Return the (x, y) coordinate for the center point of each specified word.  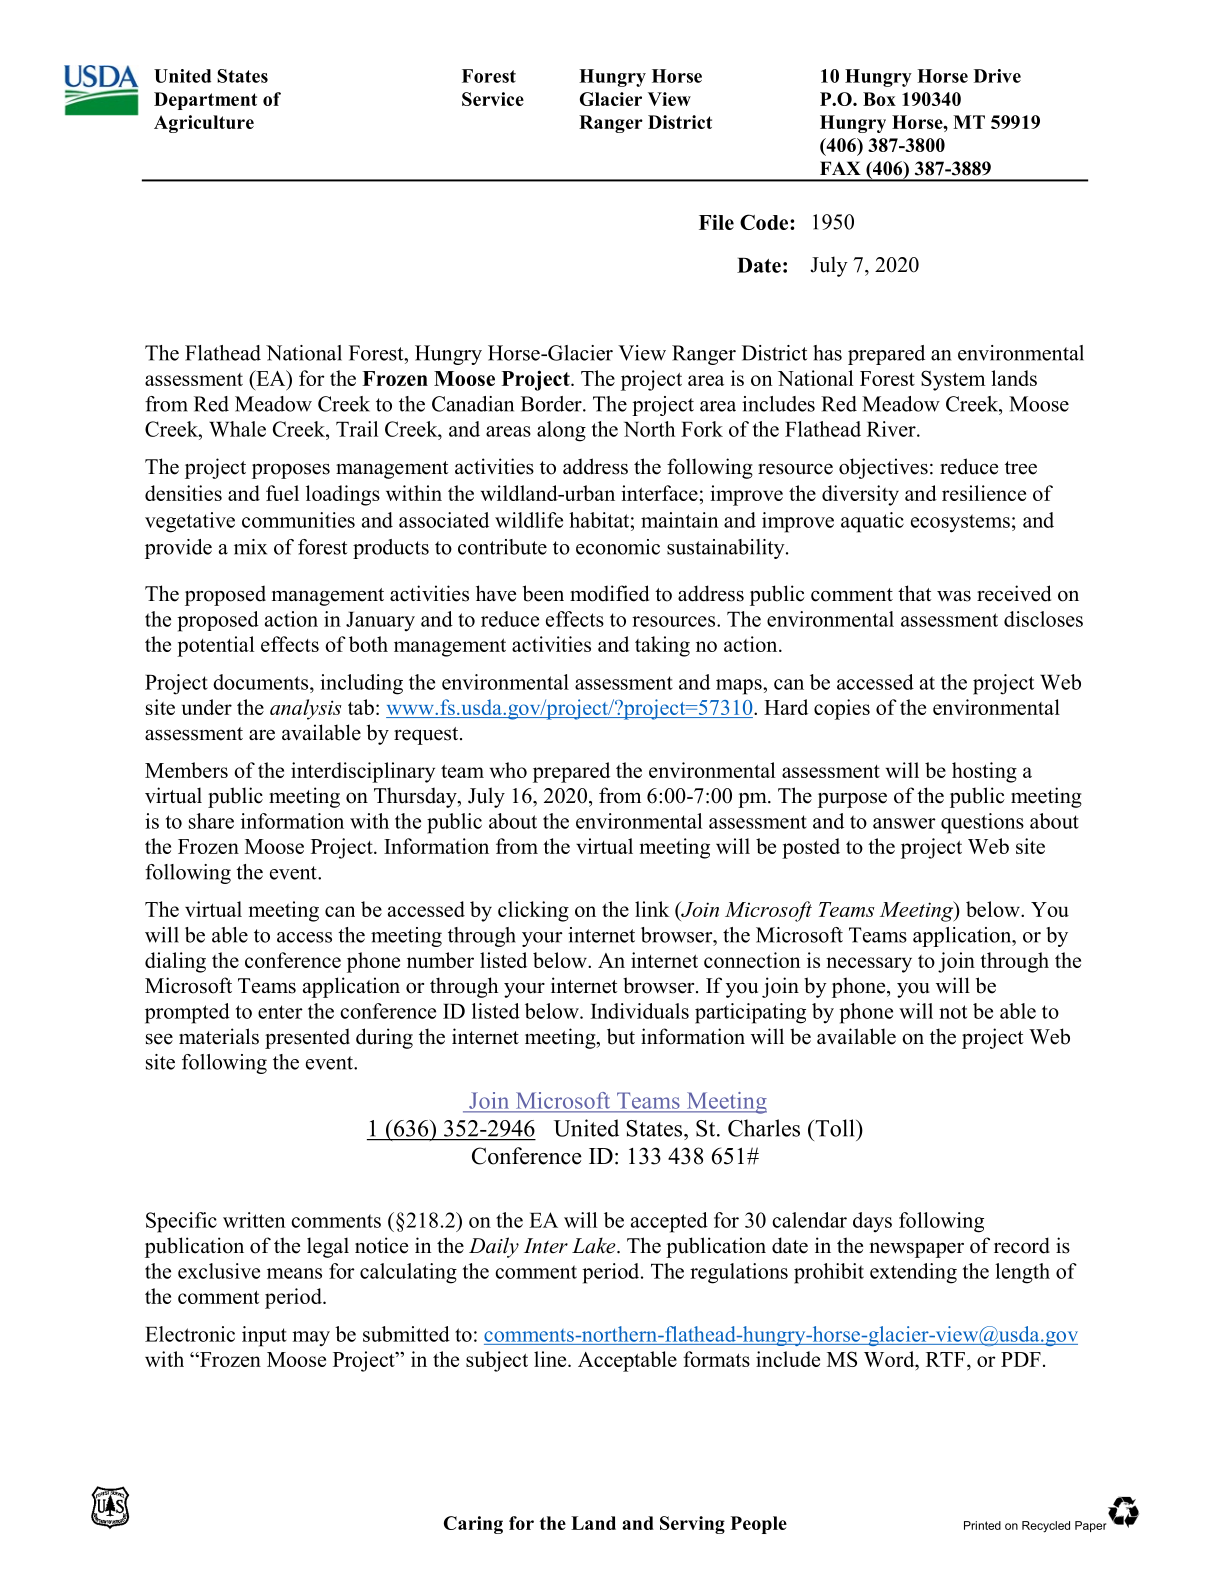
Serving (692, 1525)
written (254, 1220)
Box (879, 99)
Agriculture (204, 124)
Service (493, 99)
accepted (669, 1222)
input (264, 1336)
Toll (835, 1128)
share (211, 821)
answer (904, 823)
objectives (883, 468)
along (561, 431)
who (508, 770)
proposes (291, 471)
